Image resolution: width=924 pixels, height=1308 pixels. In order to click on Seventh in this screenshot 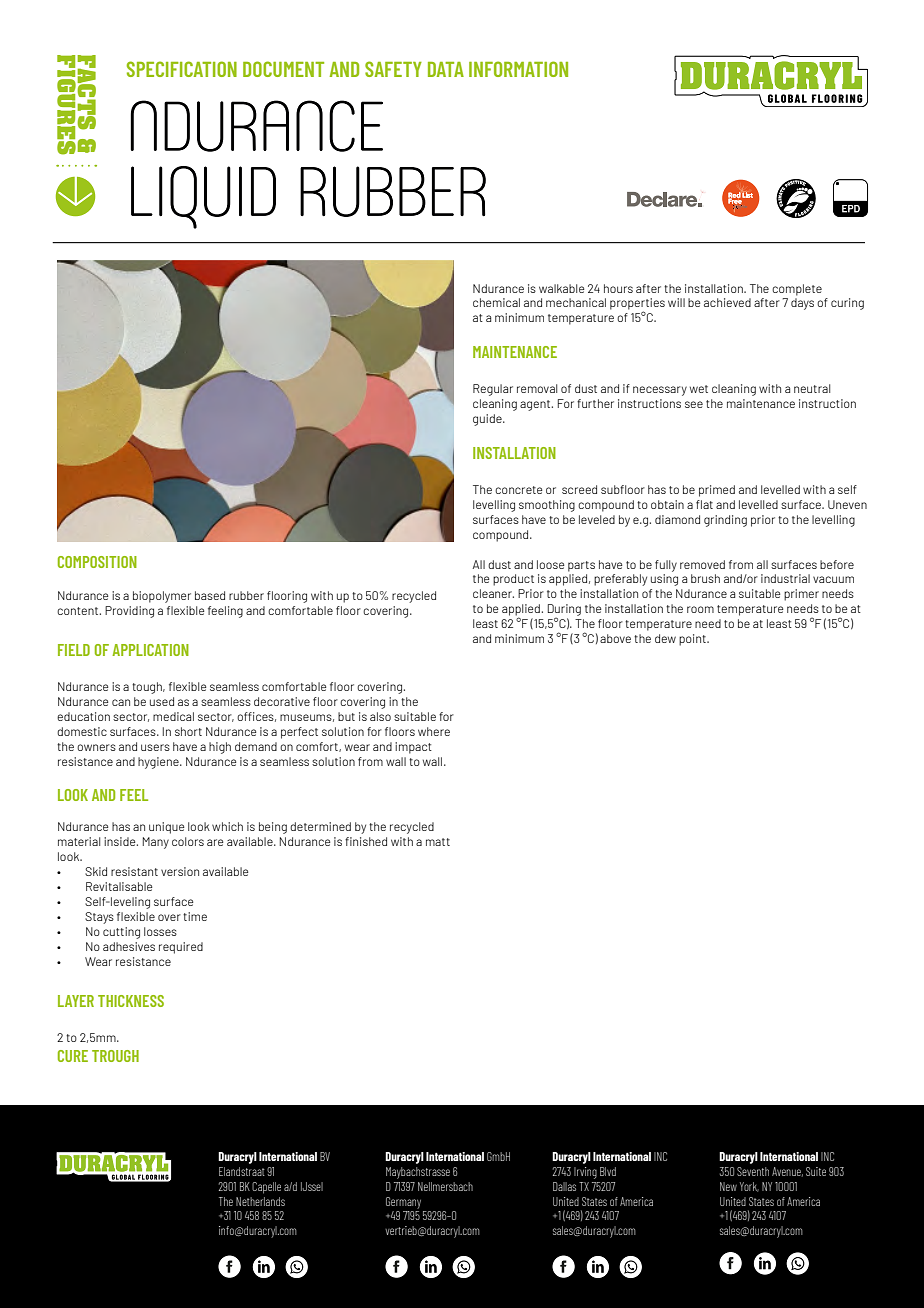, I will do `click(753, 1171)`.
